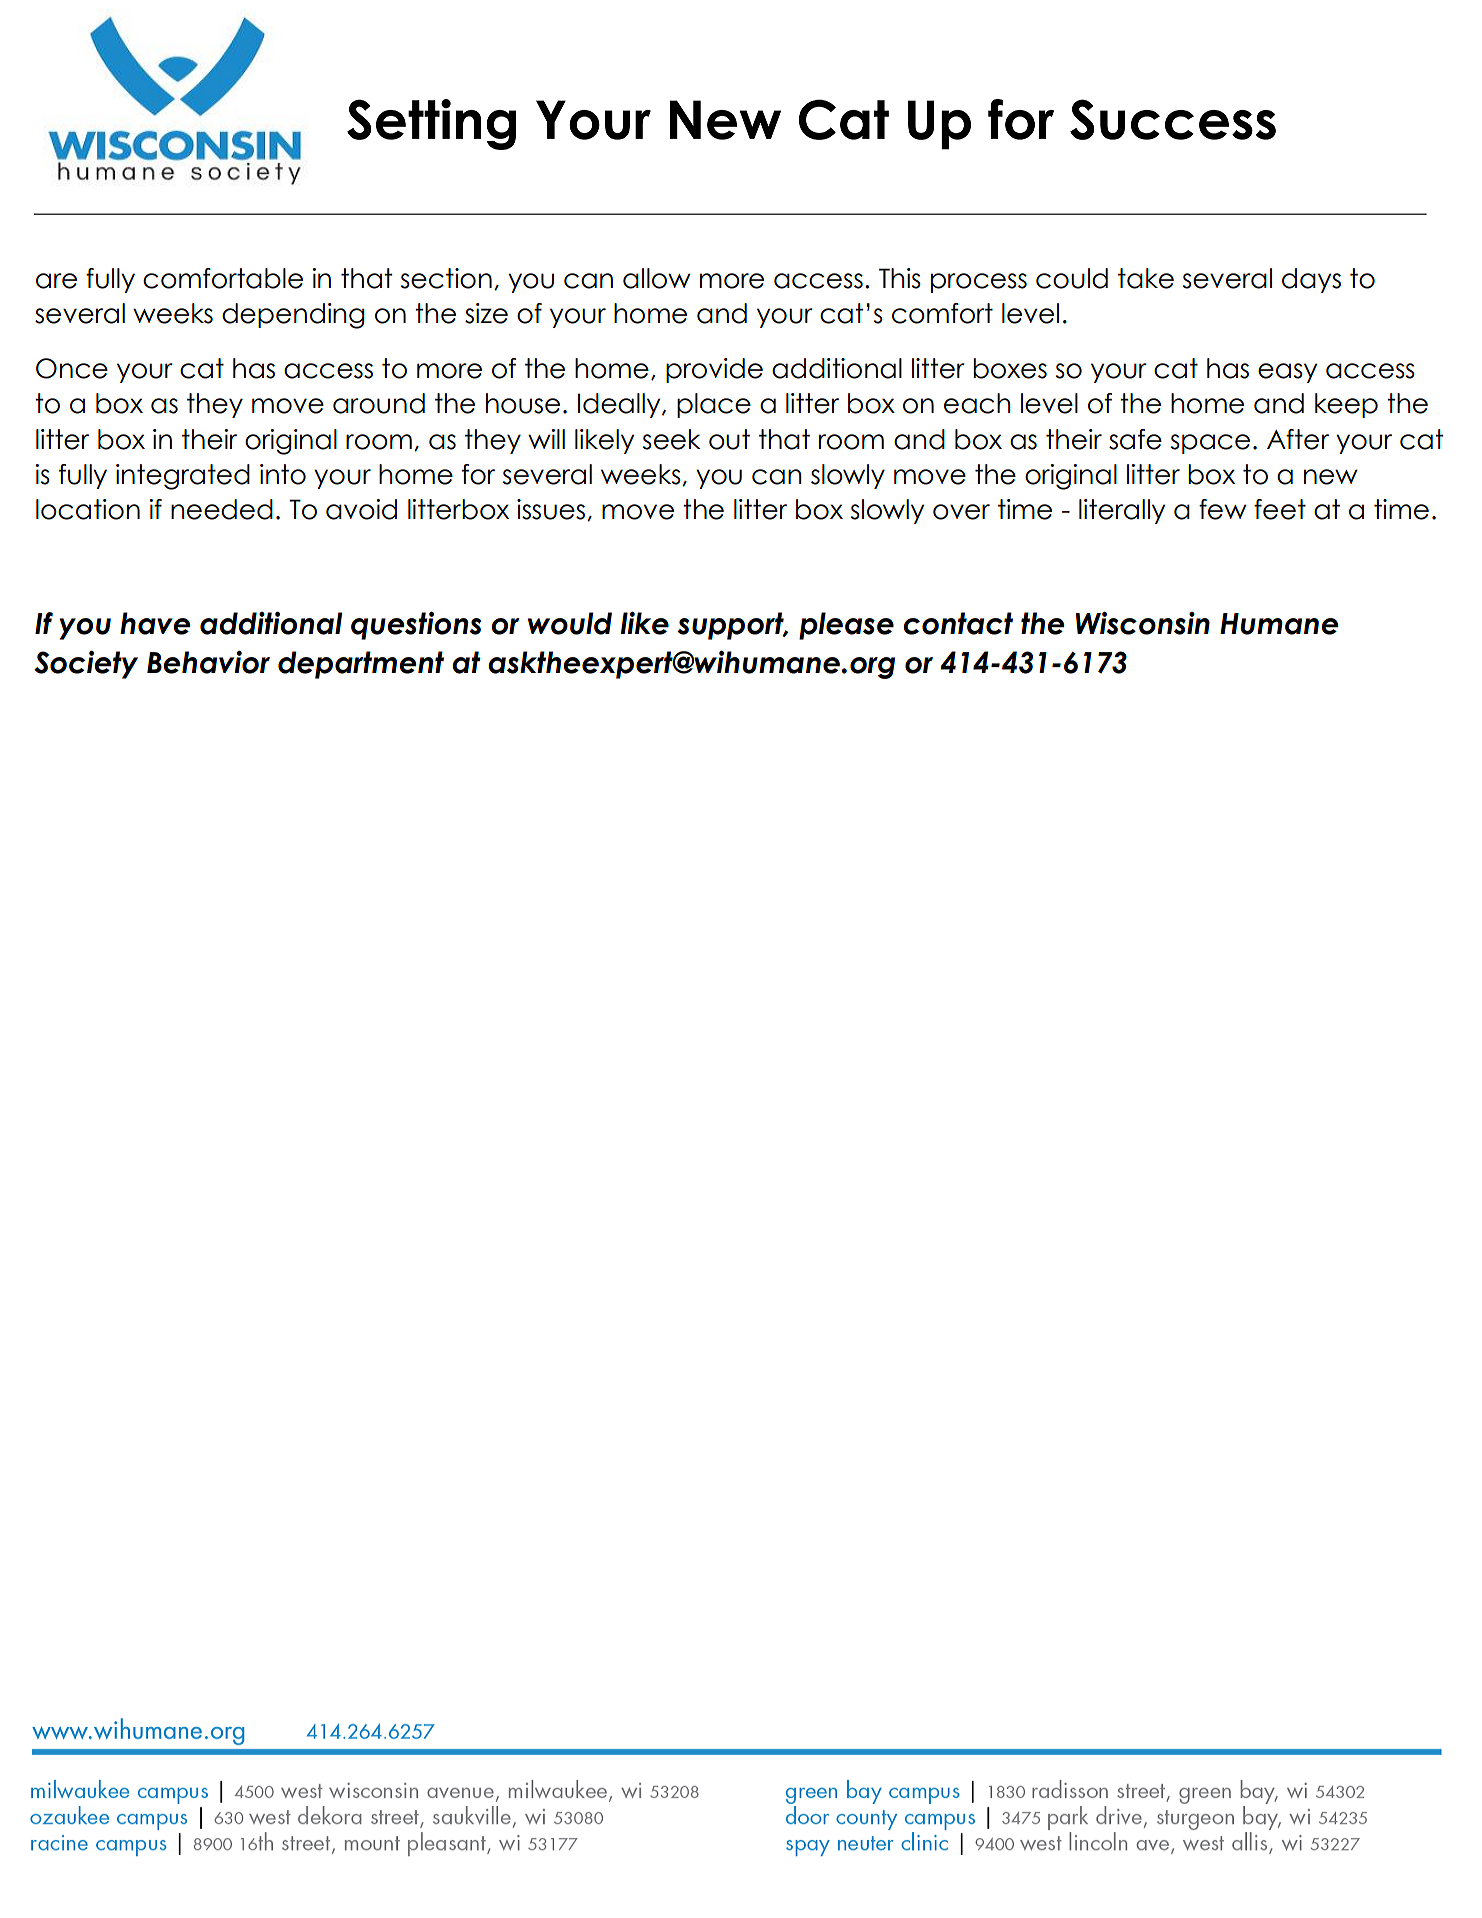 The height and width of the screenshot is (1918, 1482). I want to click on out, so click(729, 439).
